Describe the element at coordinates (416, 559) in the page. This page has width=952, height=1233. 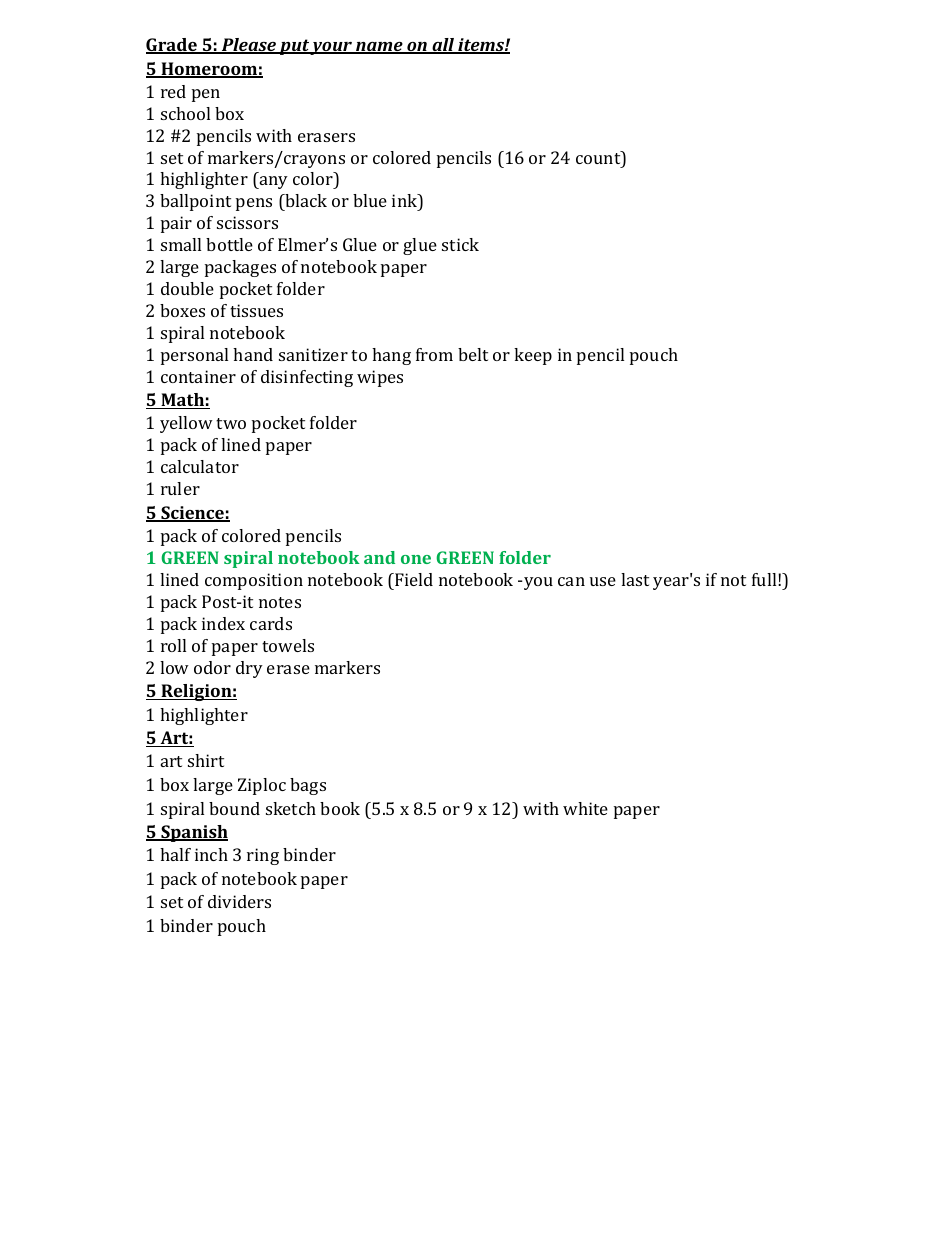
I see `one` at that location.
